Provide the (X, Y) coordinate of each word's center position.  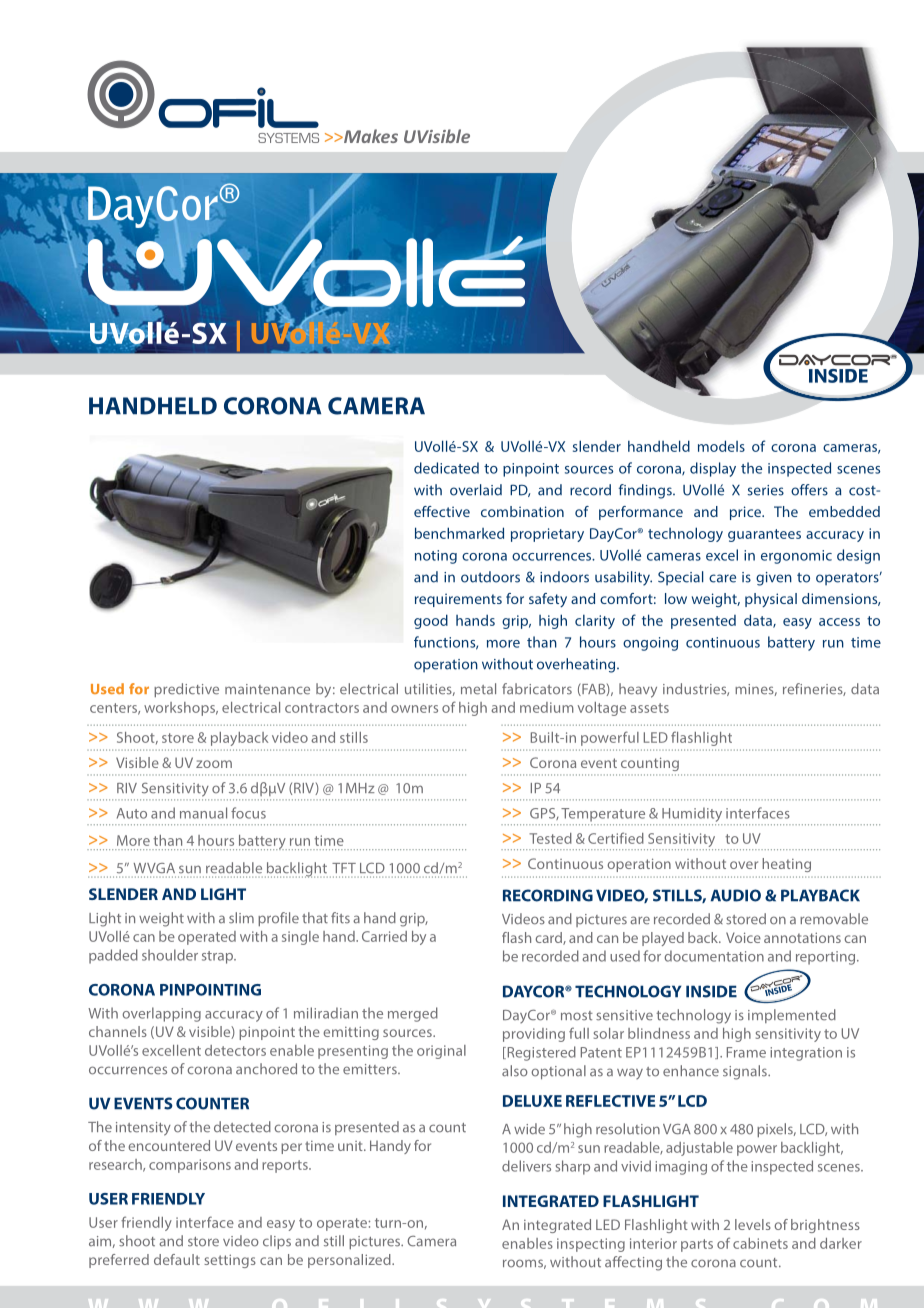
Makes (370, 136)
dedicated (446, 468)
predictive (186, 690)
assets (649, 708)
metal (478, 689)
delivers (526, 1166)
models (721, 446)
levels (753, 1224)
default (177, 1259)
